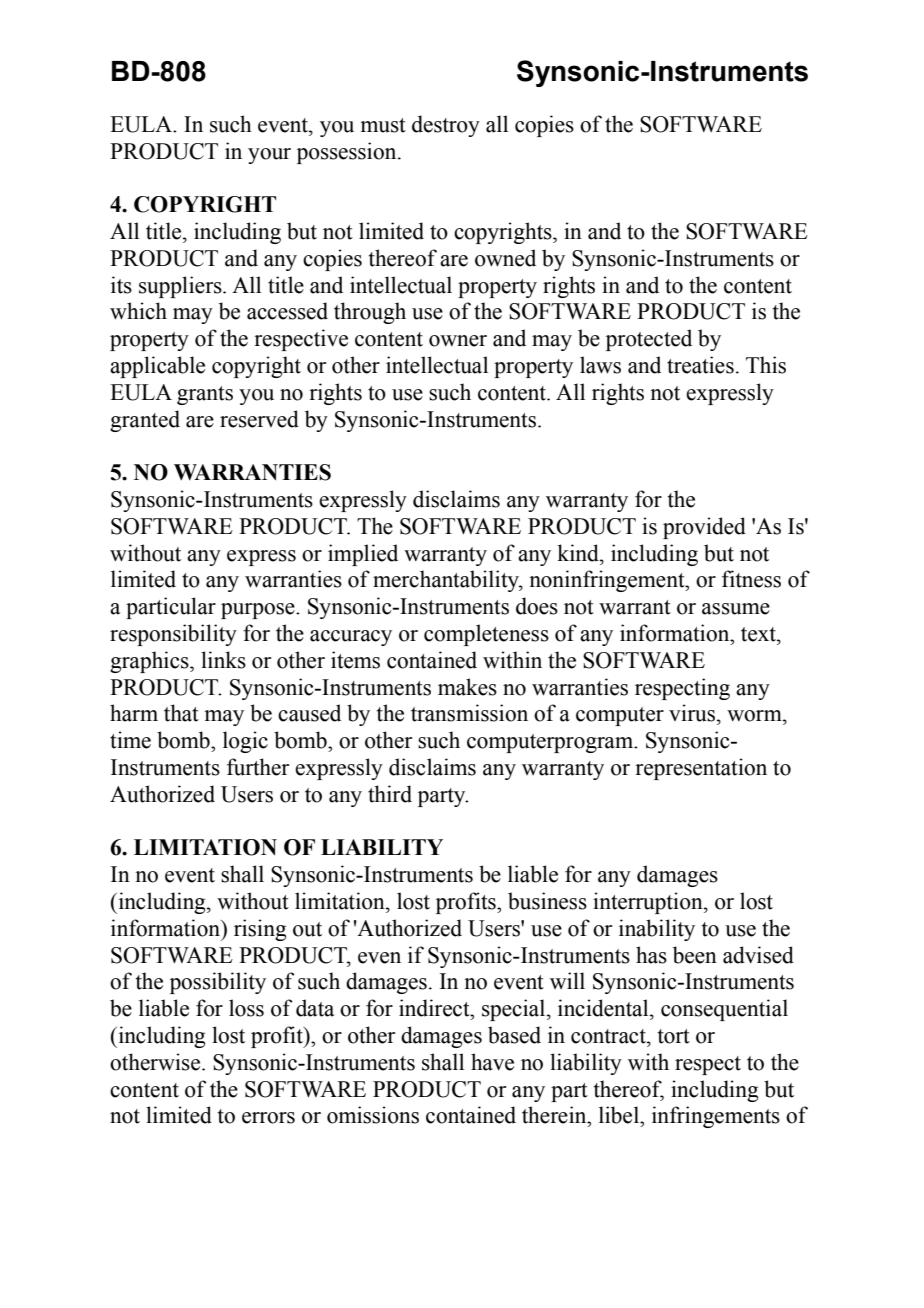 The image size is (924, 1308). Describe the element at coordinates (492, 1062) in the screenshot. I see `have` at that location.
